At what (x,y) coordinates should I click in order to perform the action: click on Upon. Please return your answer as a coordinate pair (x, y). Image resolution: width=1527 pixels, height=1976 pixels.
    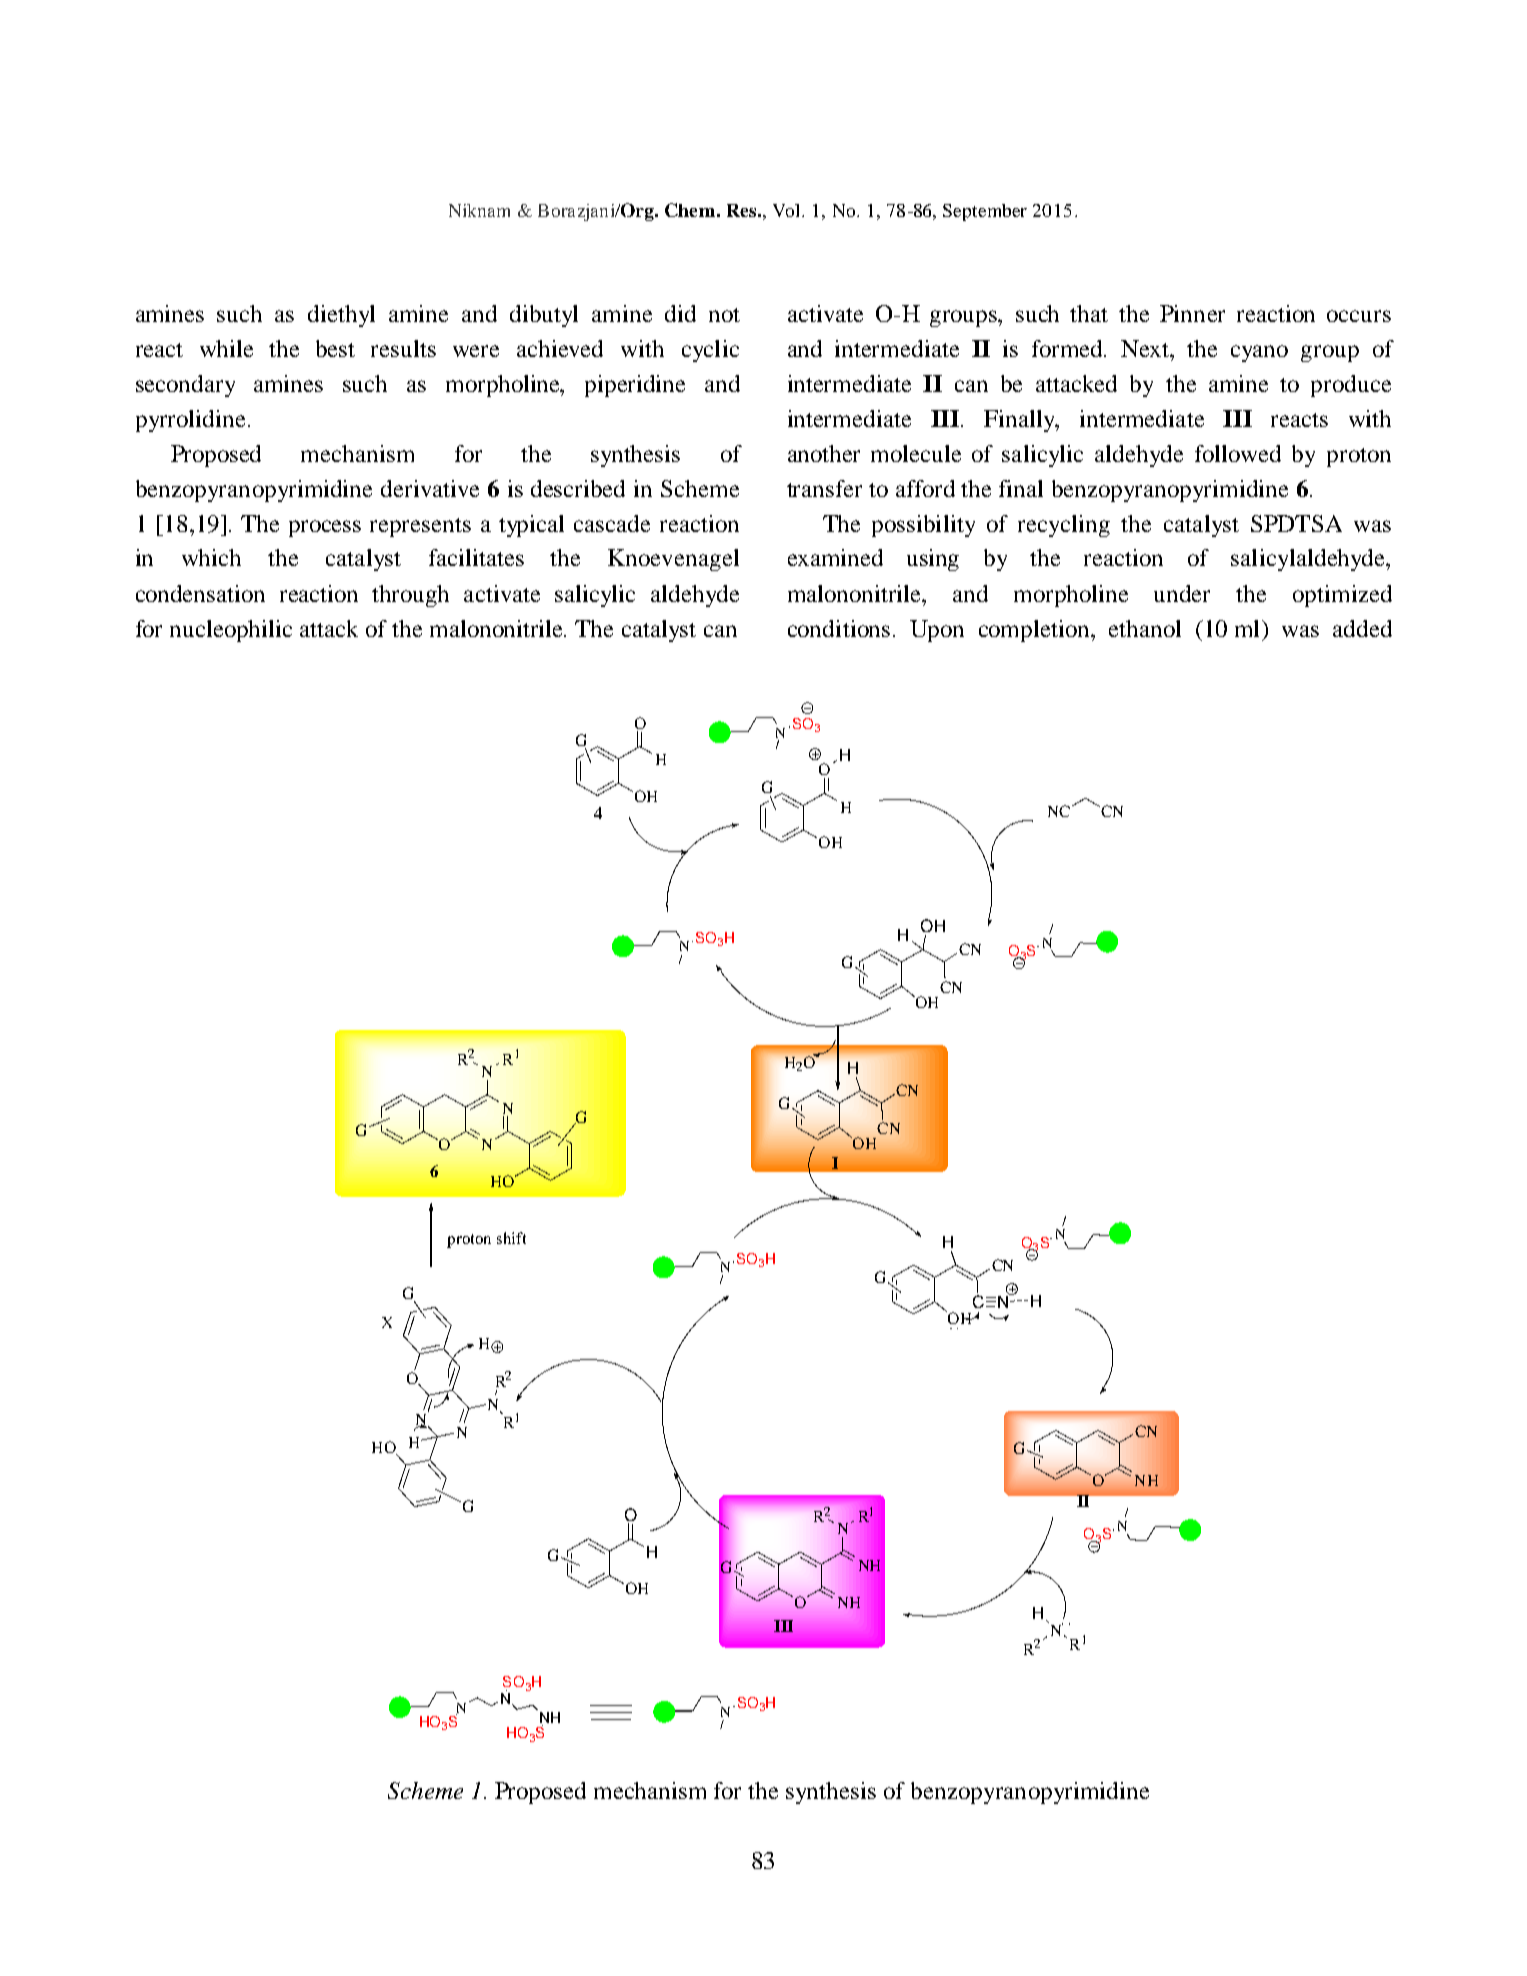
    Looking at the image, I should click on (937, 631).
